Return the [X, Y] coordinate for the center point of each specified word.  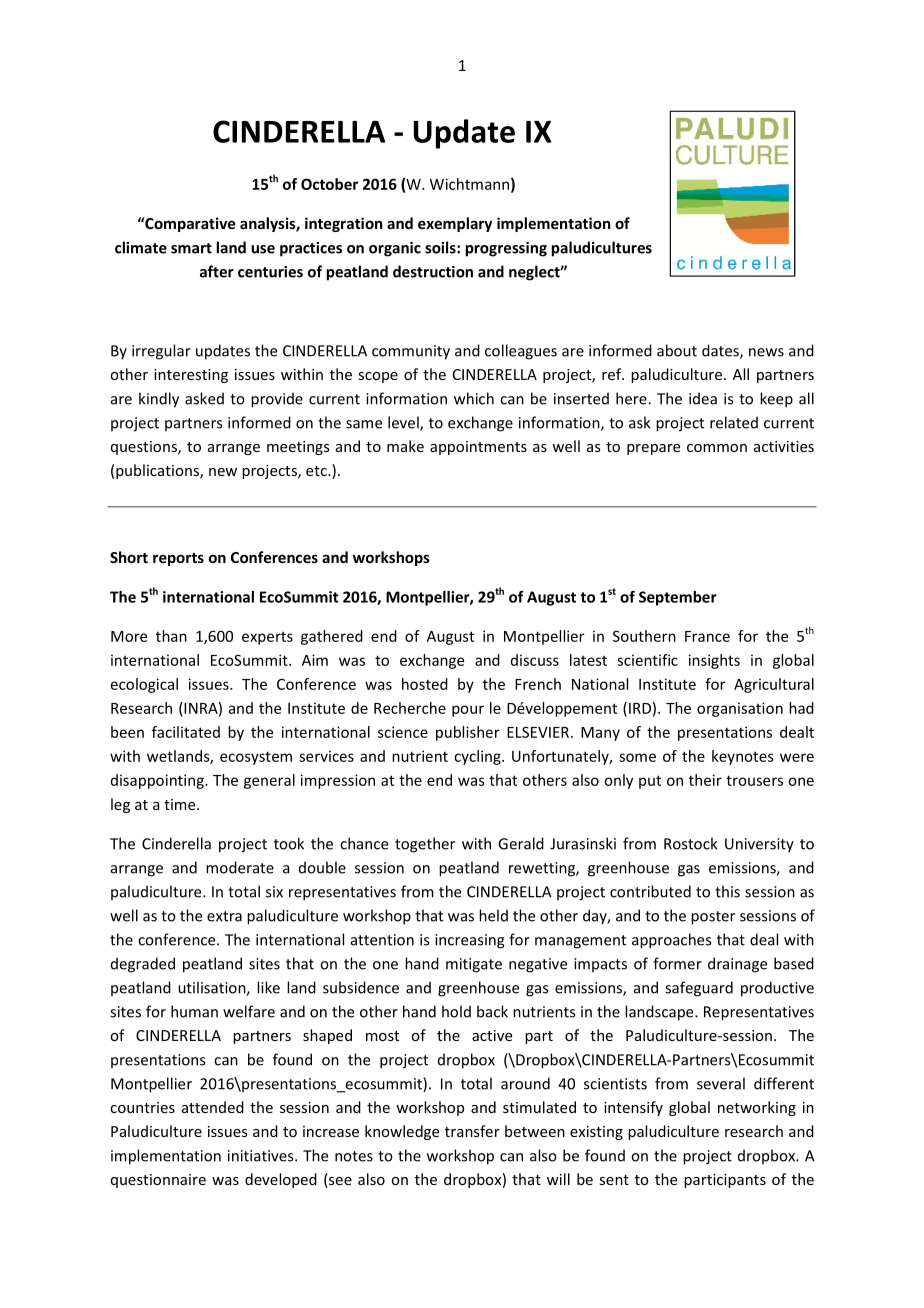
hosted [425, 684]
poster [713, 918]
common [717, 448]
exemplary [455, 224]
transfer [472, 1131]
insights [714, 661]
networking [757, 1108]
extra [224, 916]
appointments [478, 448]
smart [191, 248]
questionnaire [158, 1181]
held [493, 915]
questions [145, 448]
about [677, 350]
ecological [144, 685]
